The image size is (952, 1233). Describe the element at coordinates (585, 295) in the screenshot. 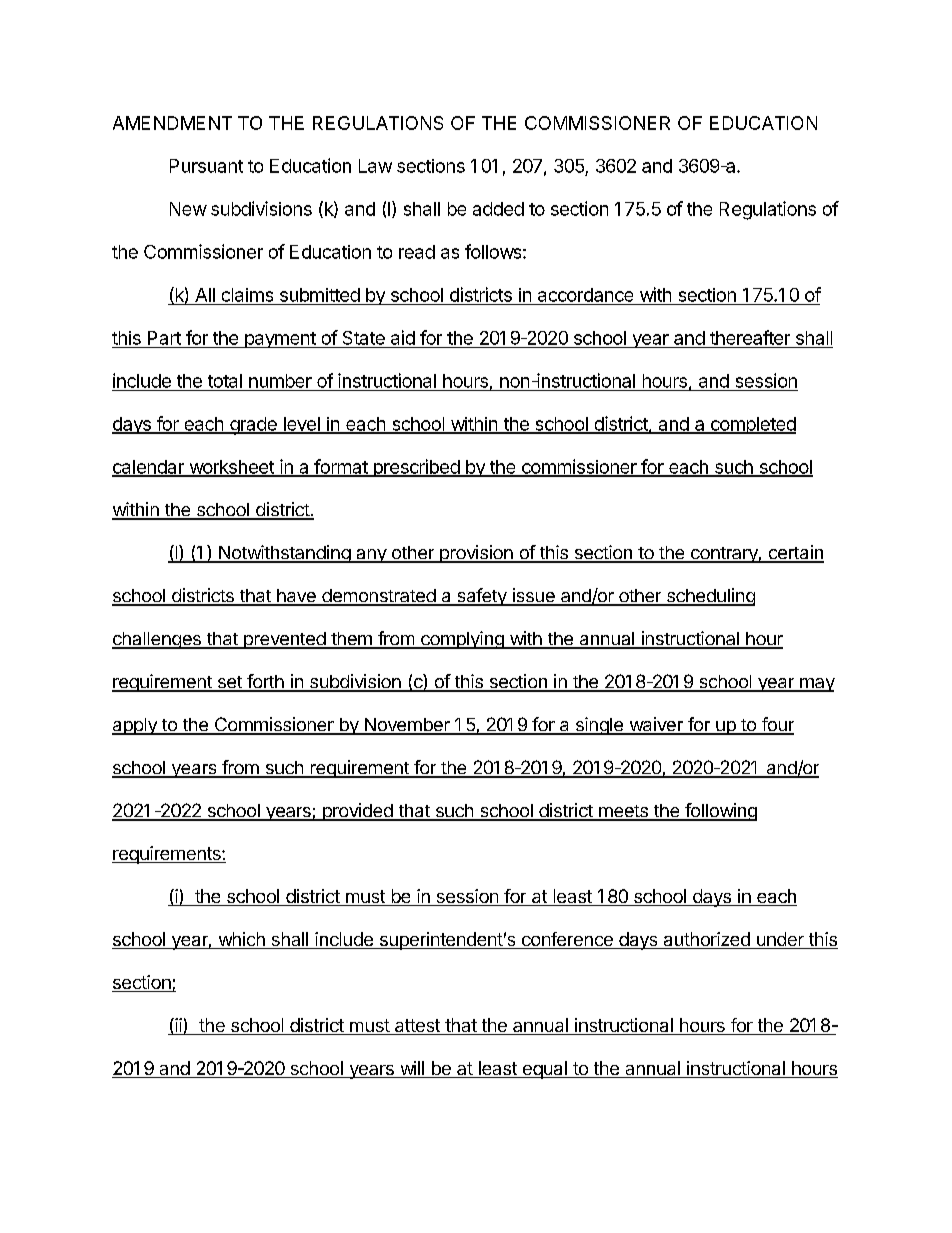

I see `accordance` at that location.
